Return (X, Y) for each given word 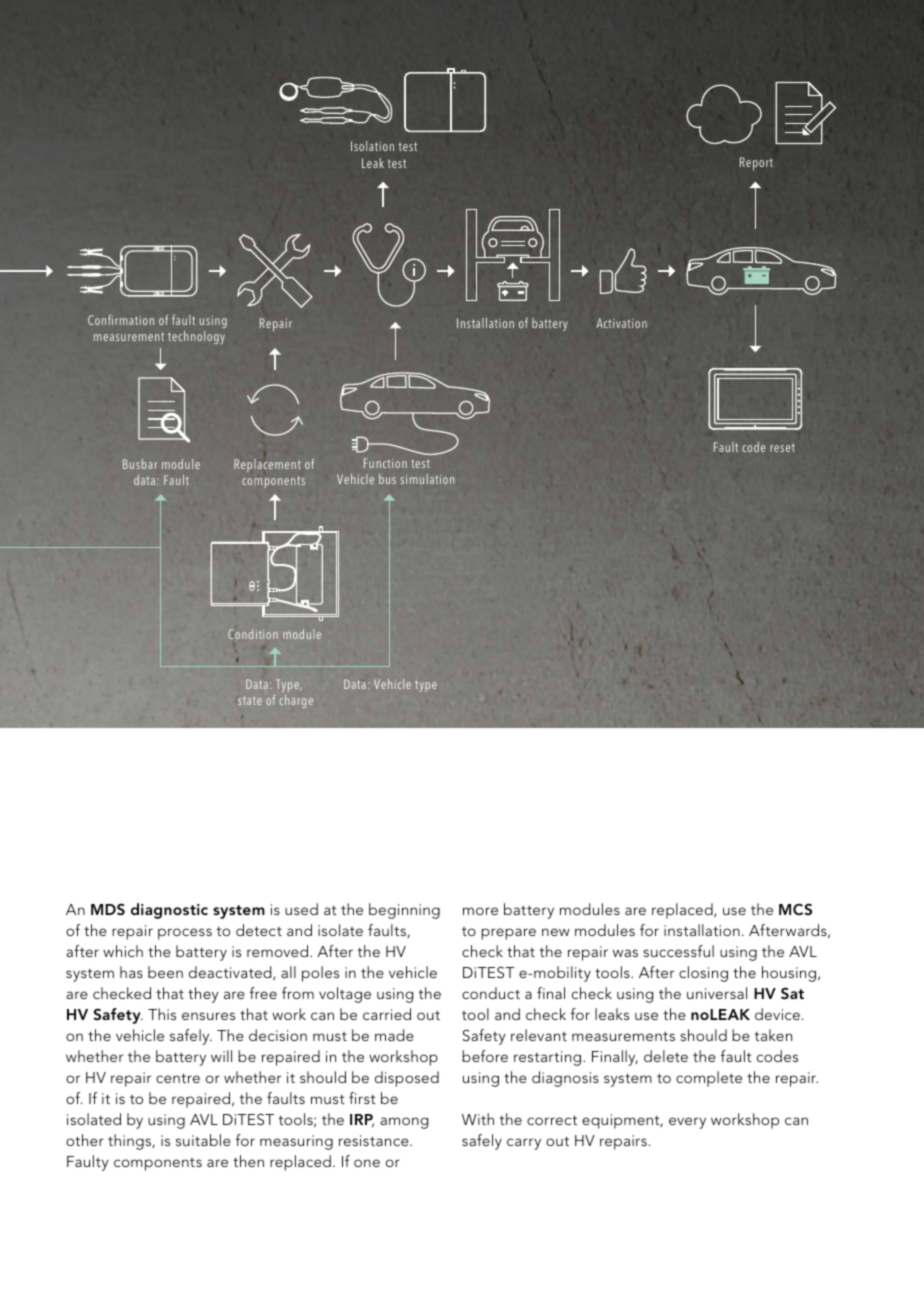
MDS (108, 909)
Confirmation (121, 319)
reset (782, 448)
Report (756, 163)
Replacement (267, 465)
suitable (203, 1140)
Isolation (372, 146)
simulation (427, 479)
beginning (404, 911)
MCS (795, 909)
